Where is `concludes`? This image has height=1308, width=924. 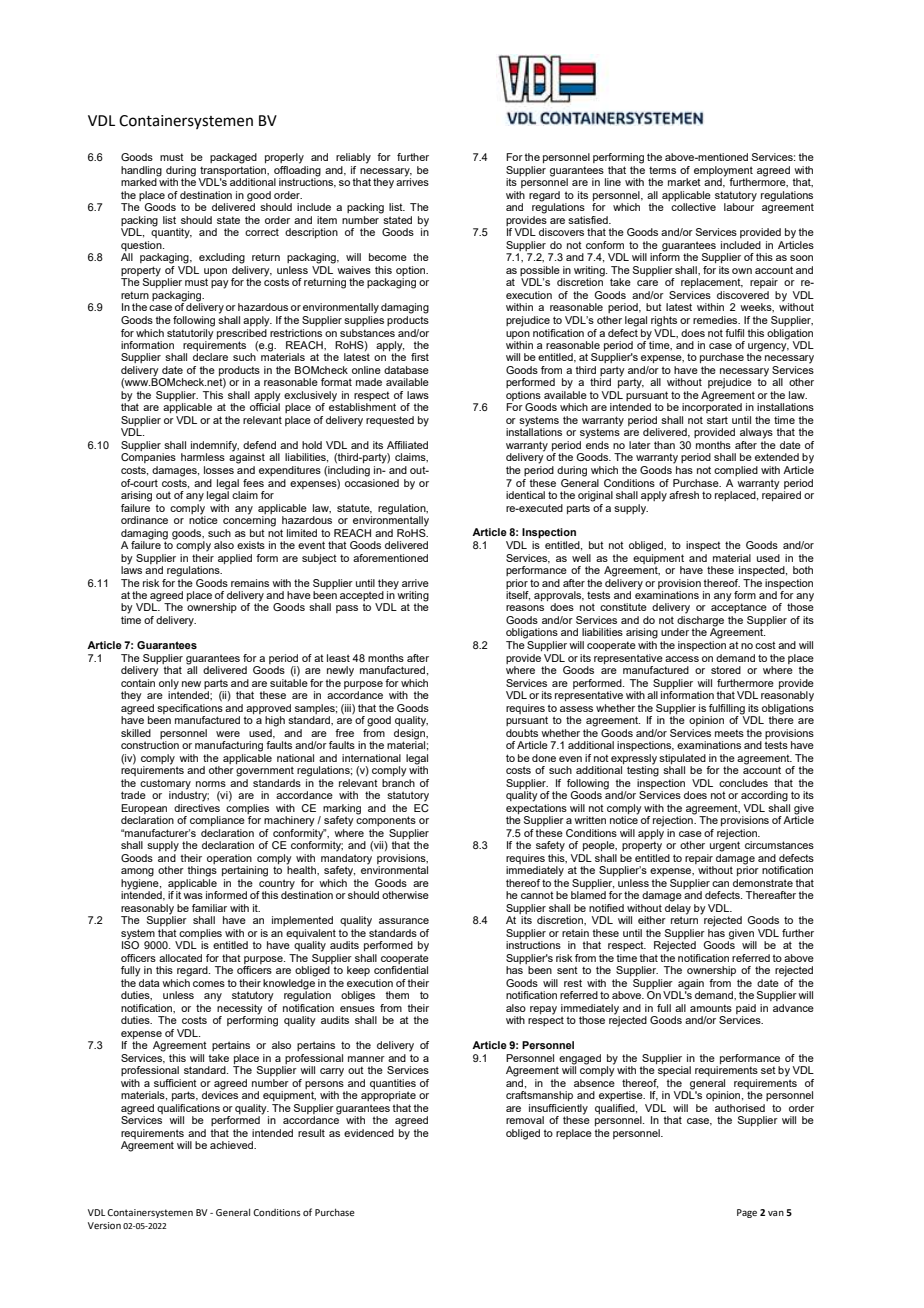 concludes is located at coordinates (743, 783).
